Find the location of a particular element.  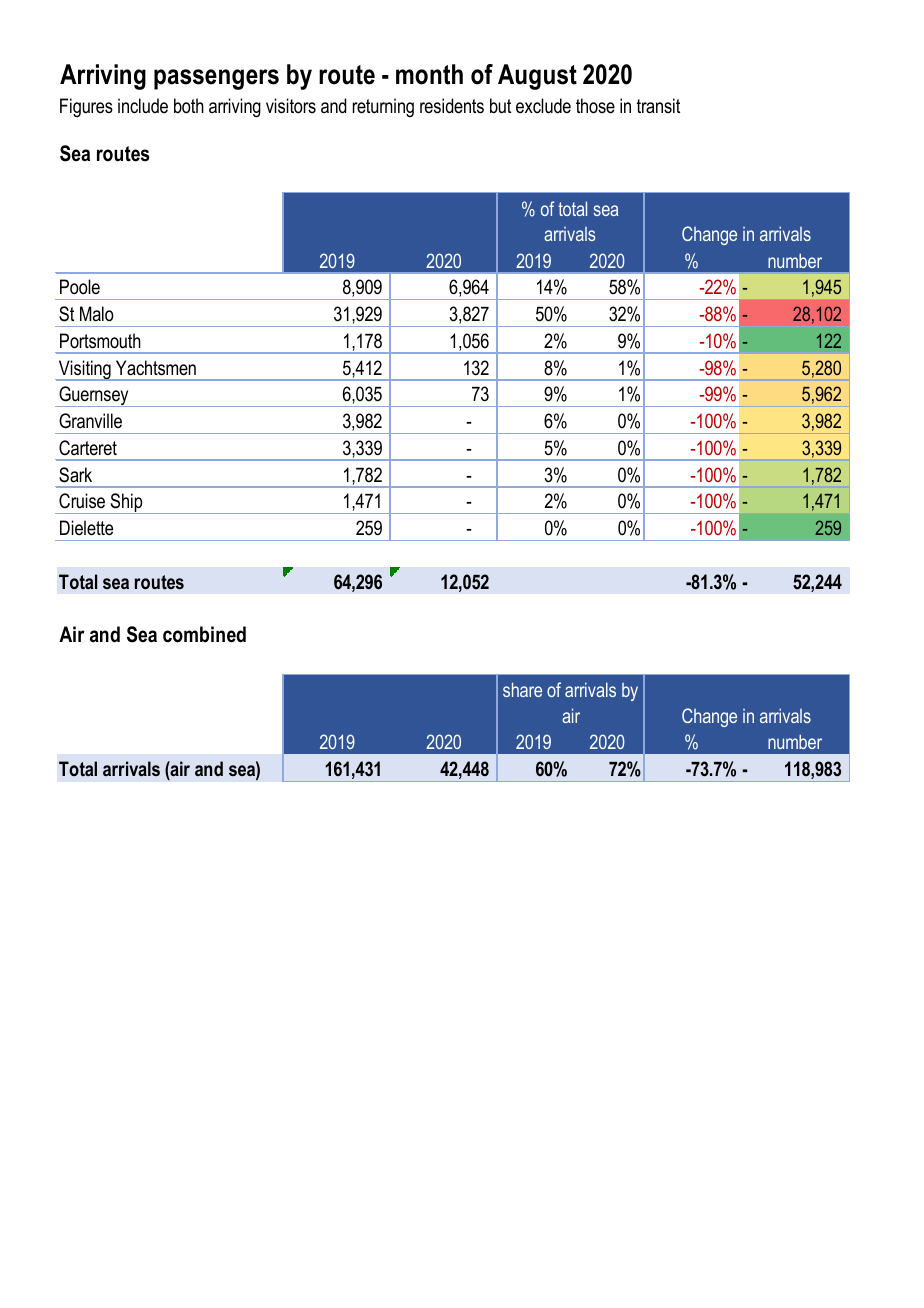

combined is located at coordinates (204, 634).
